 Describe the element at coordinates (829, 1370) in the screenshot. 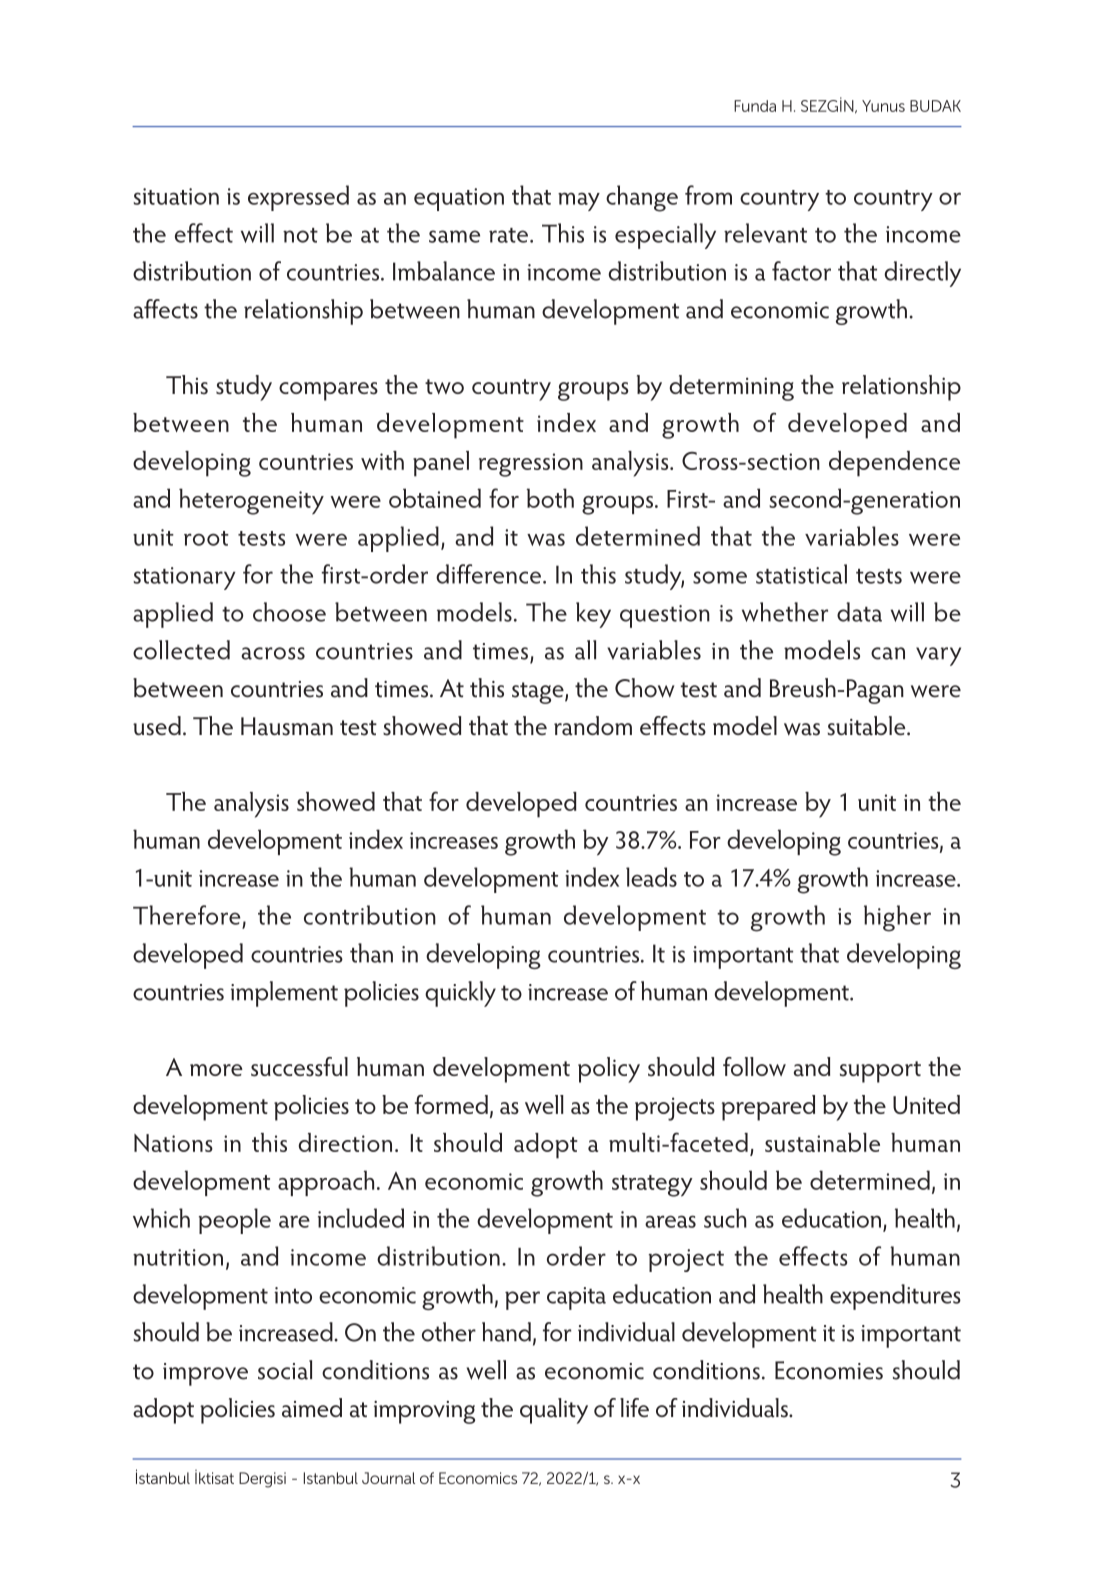

I see `Economies` at that location.
